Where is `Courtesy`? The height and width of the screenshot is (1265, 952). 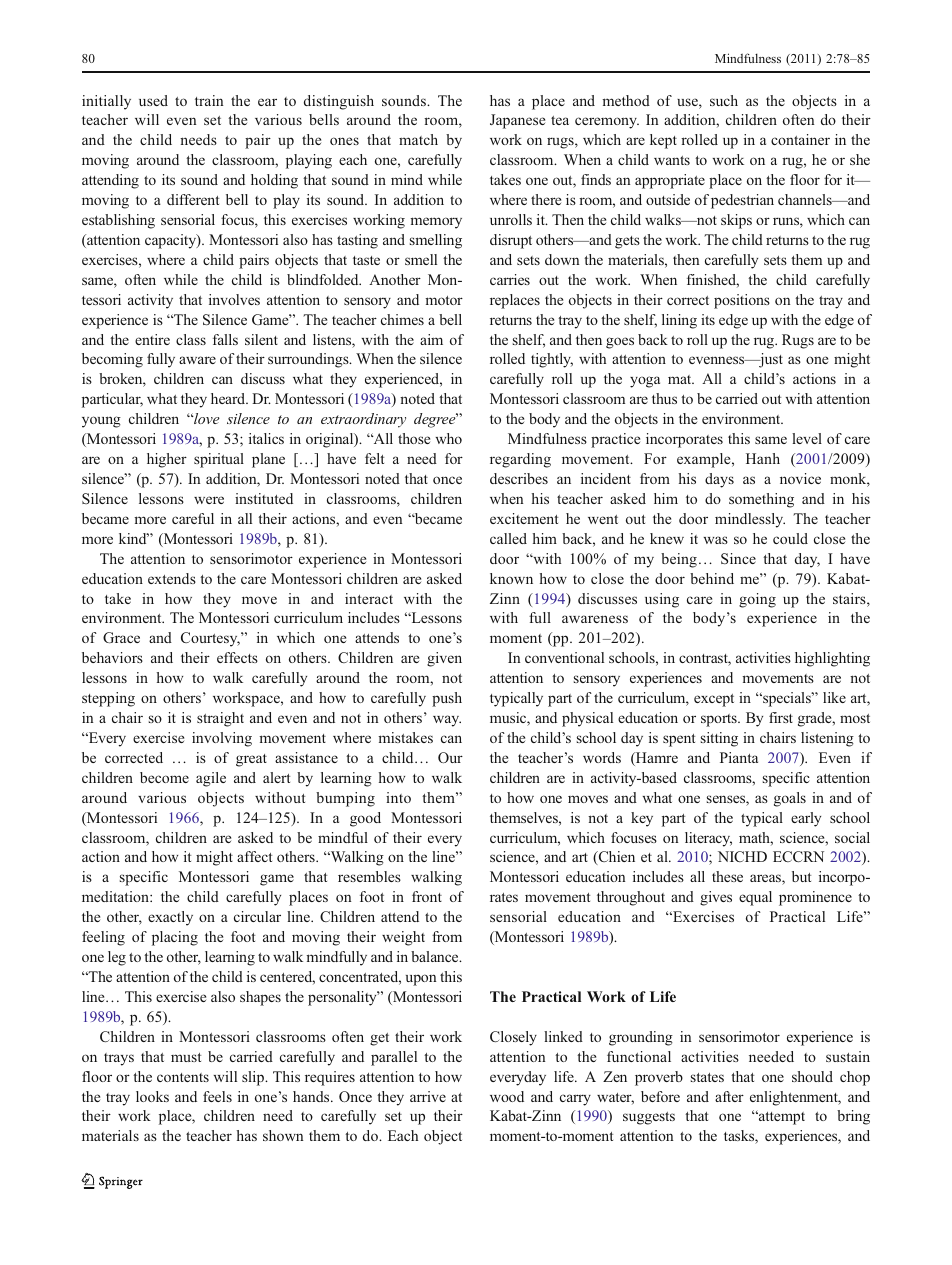
Courtesy is located at coordinates (210, 639).
